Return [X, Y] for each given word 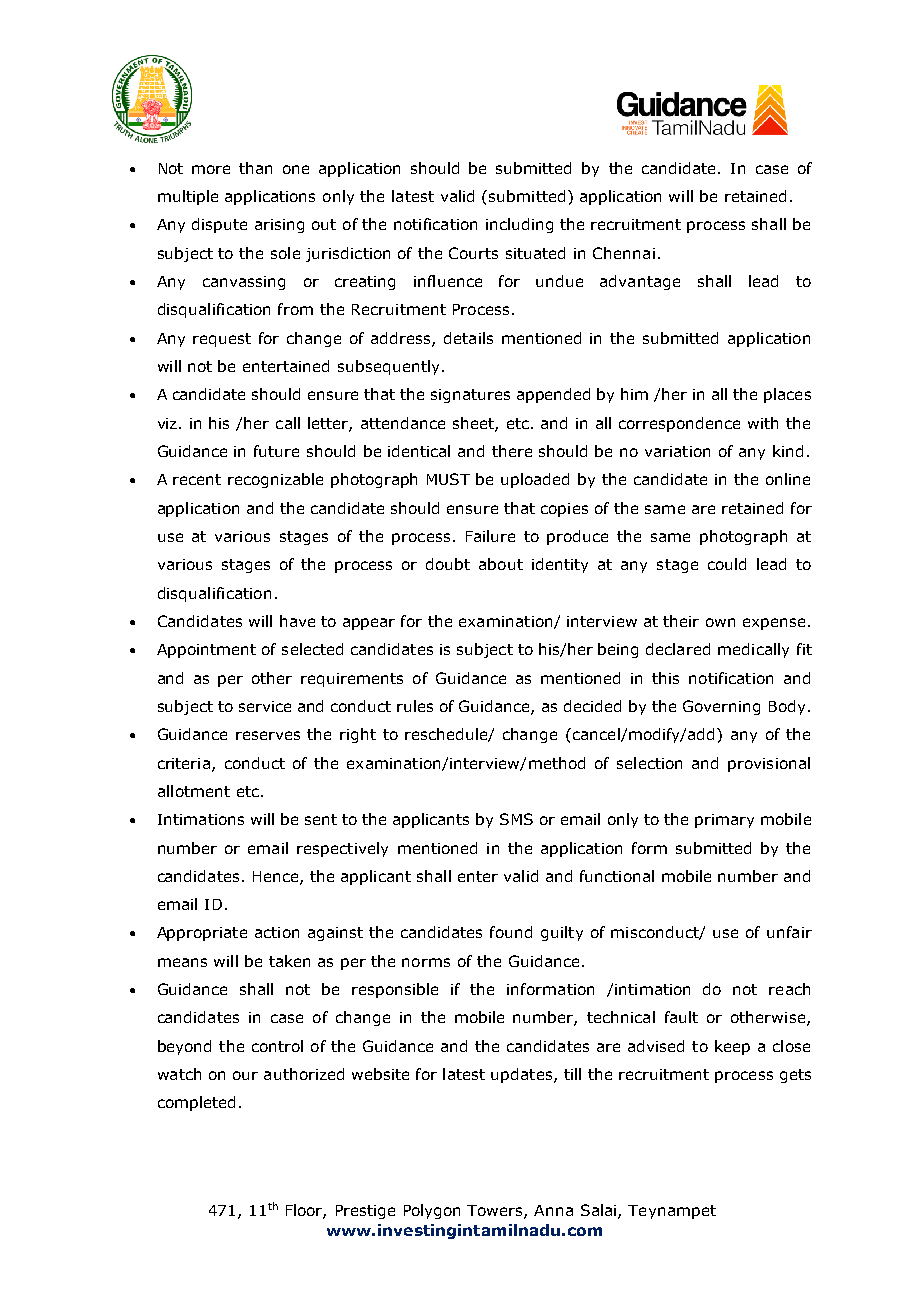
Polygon [432, 1211]
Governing [721, 707]
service [265, 706]
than [255, 168]
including [519, 225]
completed [196, 1103]
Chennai [624, 253]
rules [415, 706]
